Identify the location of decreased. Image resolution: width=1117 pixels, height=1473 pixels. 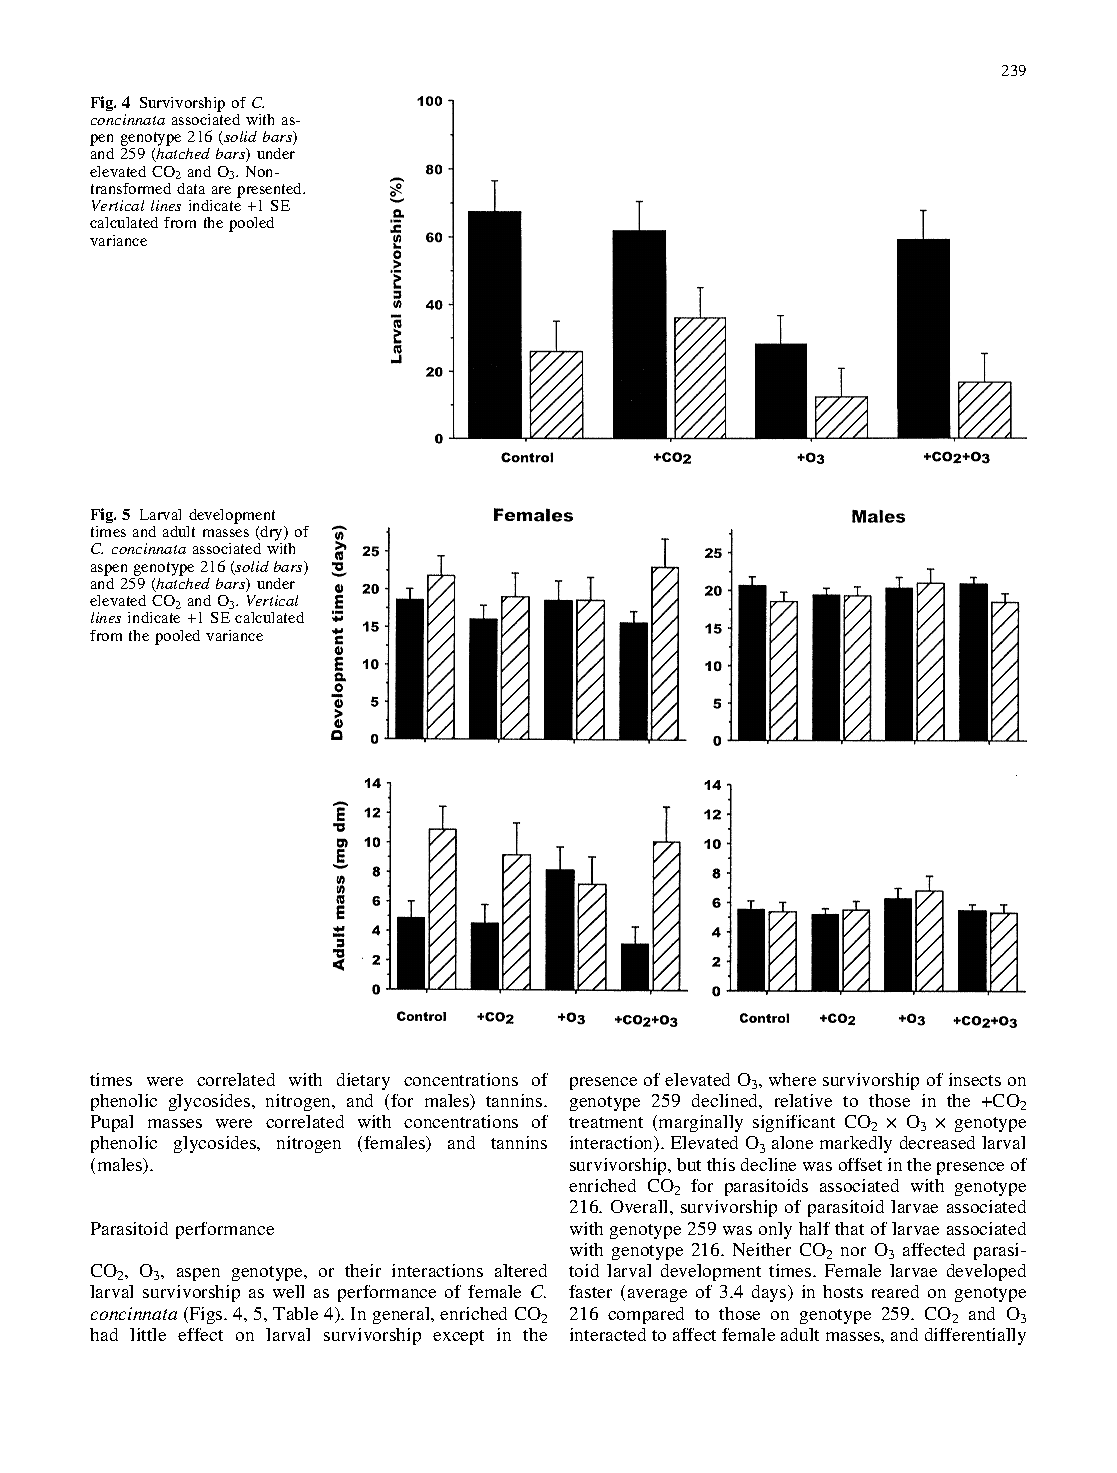
(937, 1142).
